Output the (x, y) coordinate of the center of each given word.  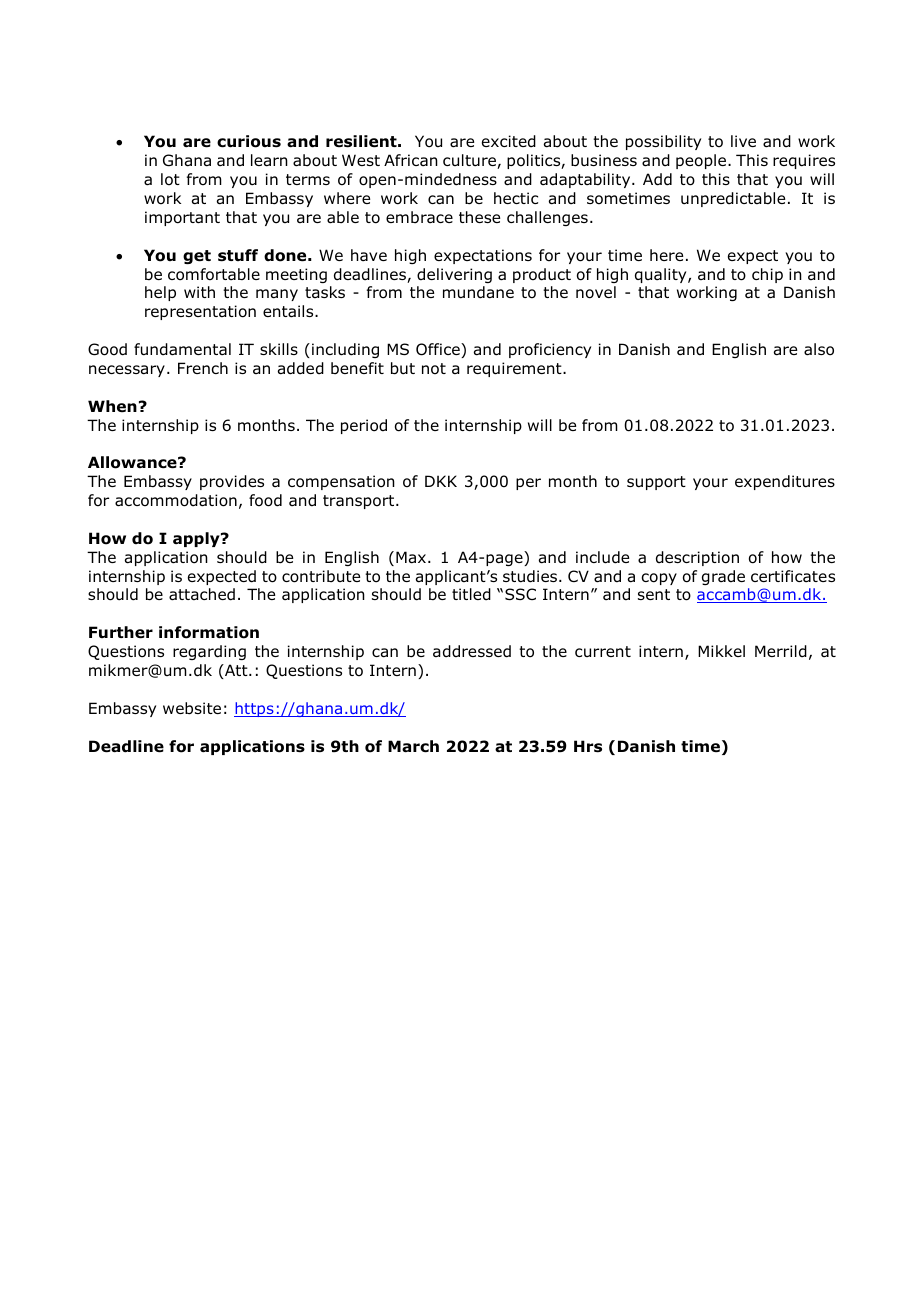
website (192, 708)
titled (471, 594)
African (411, 160)
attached (202, 594)
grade (723, 577)
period (364, 426)
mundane (478, 292)
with (199, 292)
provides (232, 482)
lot (170, 179)
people (702, 161)
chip (767, 275)
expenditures (785, 482)
